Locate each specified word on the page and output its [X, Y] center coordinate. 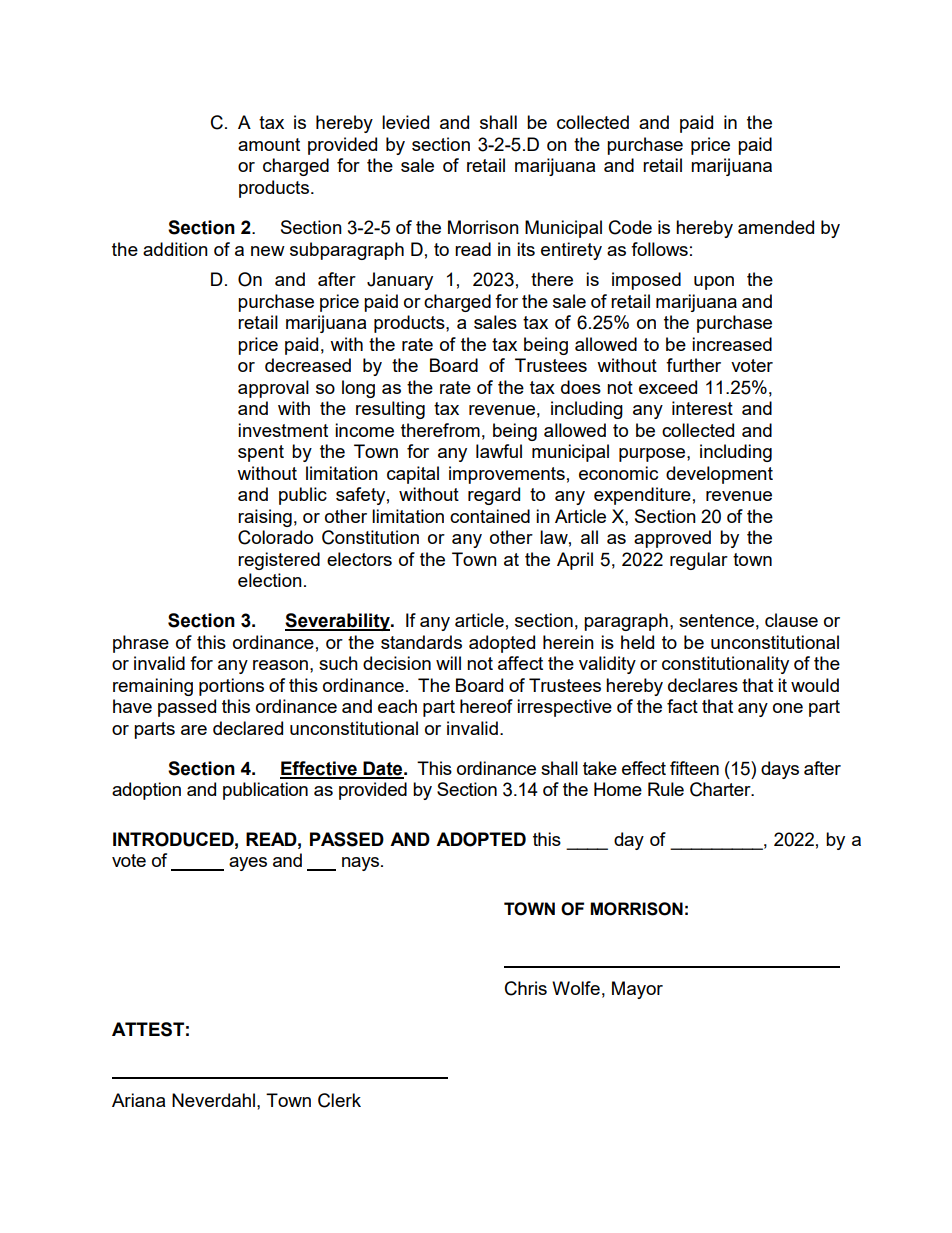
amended [776, 227]
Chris [526, 988]
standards [421, 642]
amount [269, 144]
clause [791, 620]
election [270, 580]
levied [405, 122]
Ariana [138, 1100]
